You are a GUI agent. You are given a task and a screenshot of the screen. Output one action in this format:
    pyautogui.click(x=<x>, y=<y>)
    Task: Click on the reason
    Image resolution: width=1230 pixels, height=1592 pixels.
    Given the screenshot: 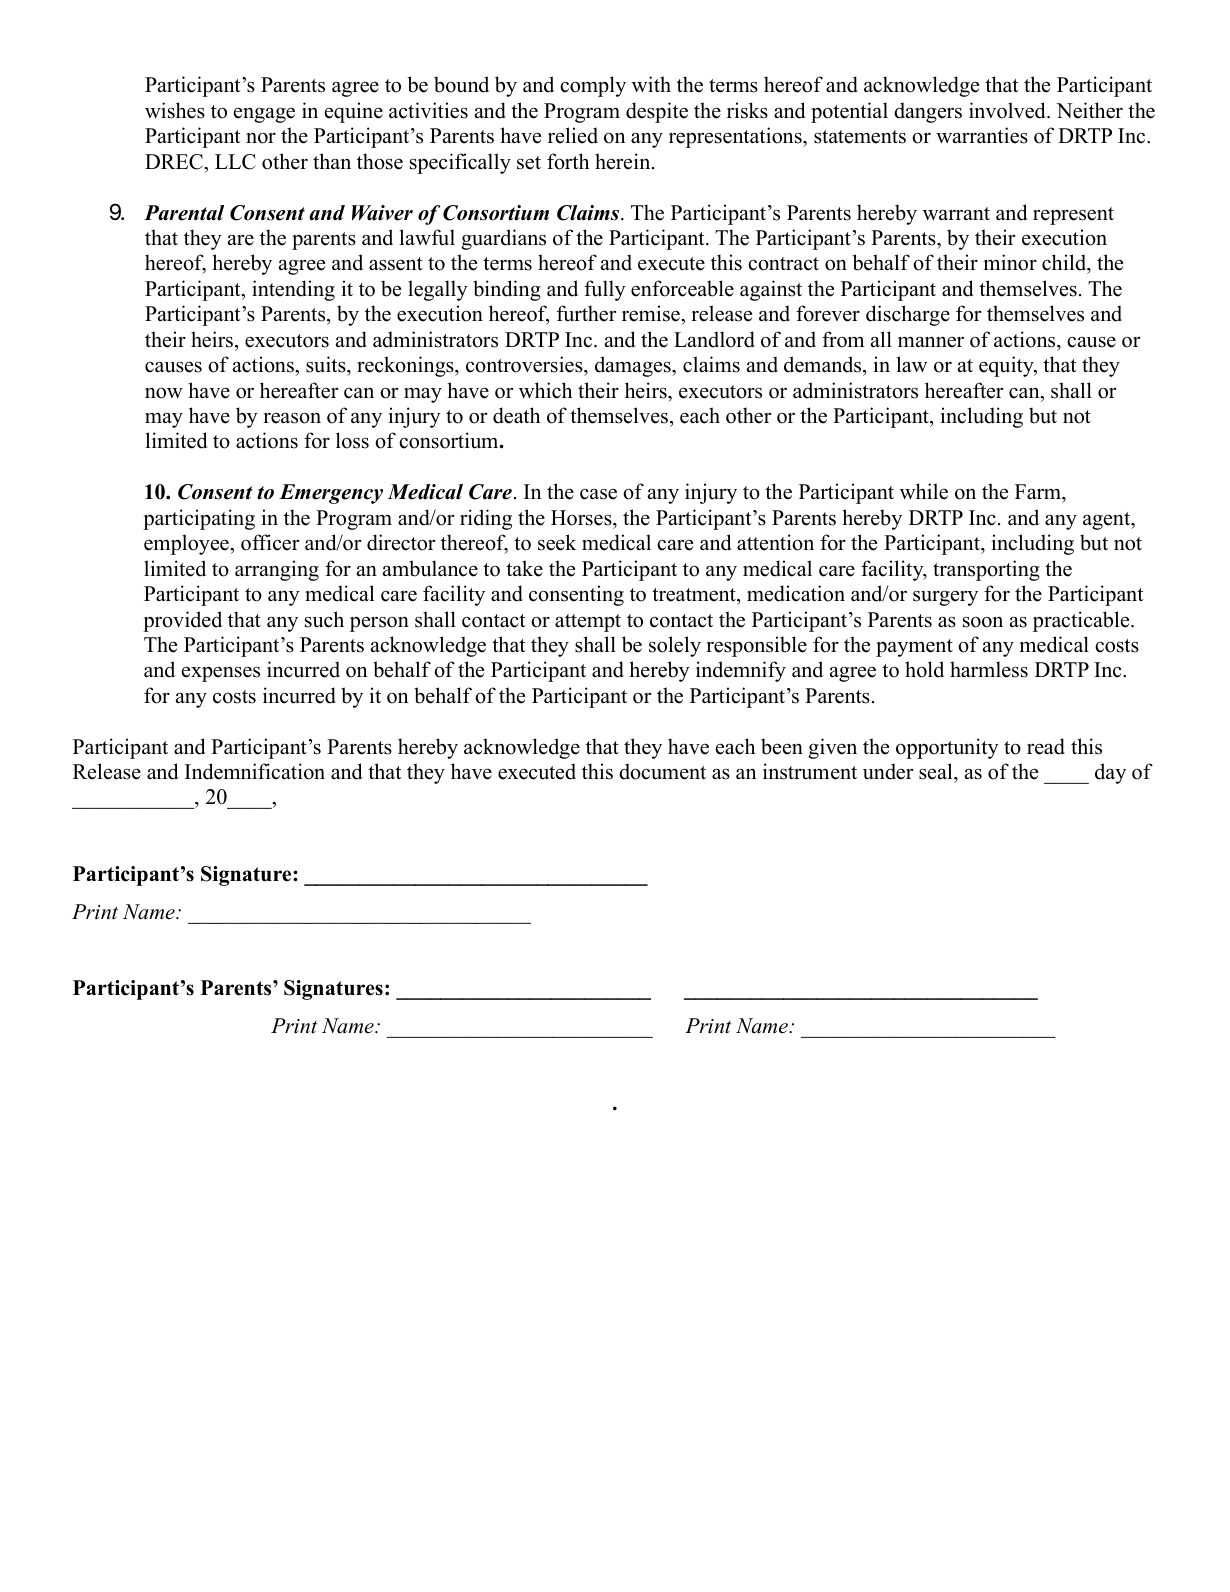 What is the action you would take?
    pyautogui.click(x=292, y=418)
